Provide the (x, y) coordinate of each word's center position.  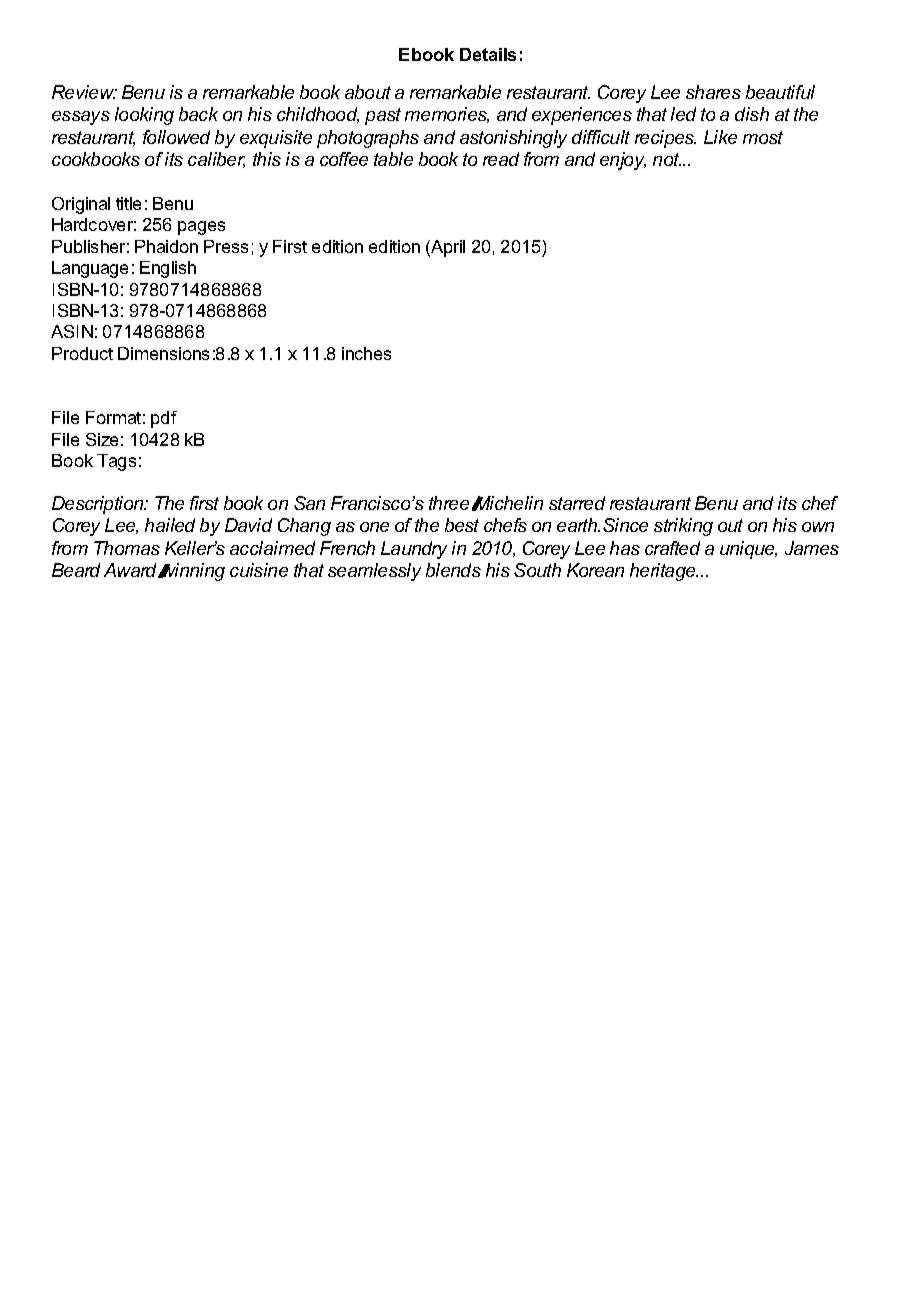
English (168, 269)
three (449, 503)
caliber (216, 160)
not (667, 159)
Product (82, 353)
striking (683, 527)
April (447, 248)
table (393, 159)
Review (84, 92)
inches (366, 353)
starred (577, 503)
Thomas (127, 548)
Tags (116, 462)
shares (713, 92)
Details (488, 54)
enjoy (623, 161)
